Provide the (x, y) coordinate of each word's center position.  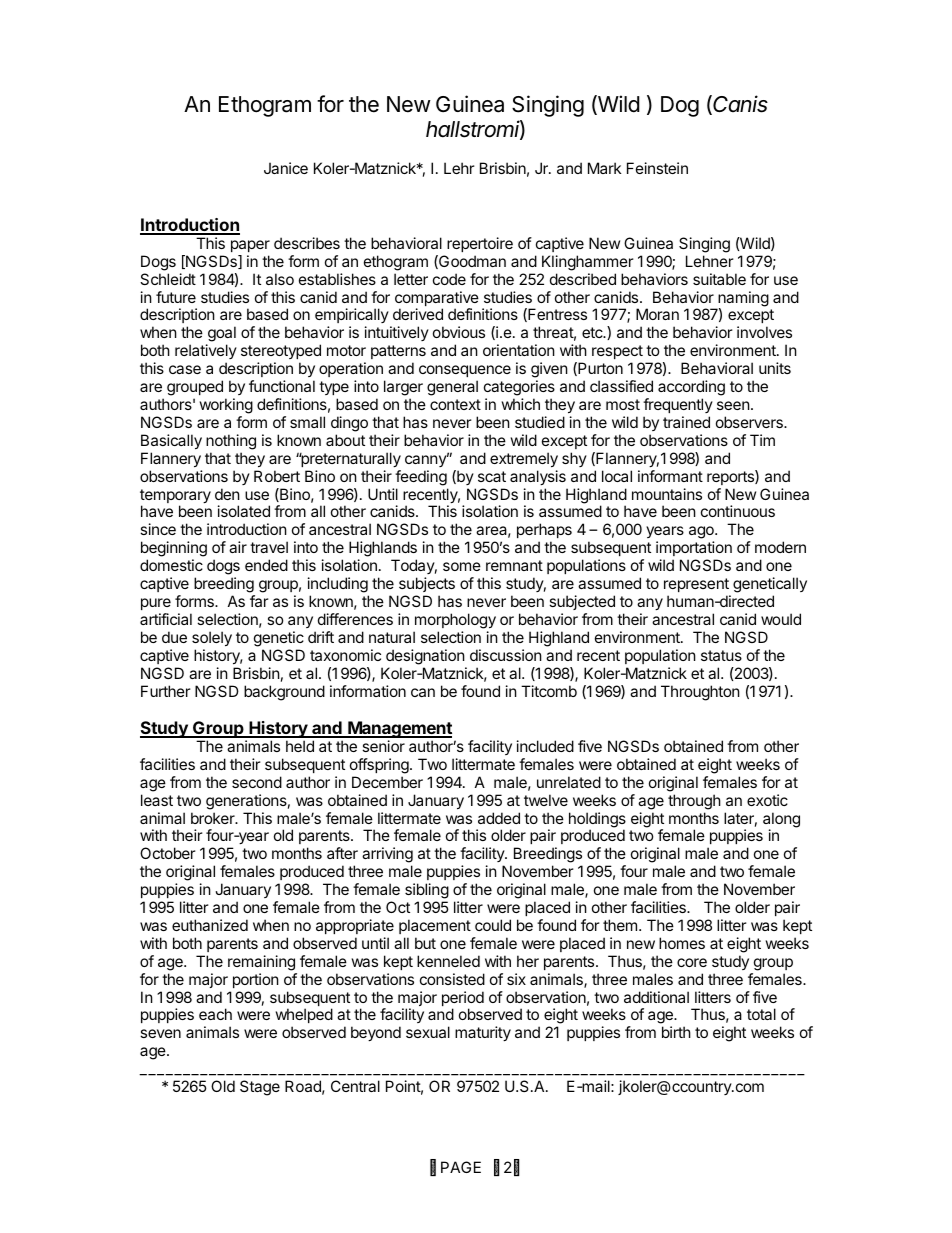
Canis (740, 104)
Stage (260, 1088)
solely (212, 638)
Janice (286, 168)
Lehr (459, 168)
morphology (455, 621)
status (721, 655)
